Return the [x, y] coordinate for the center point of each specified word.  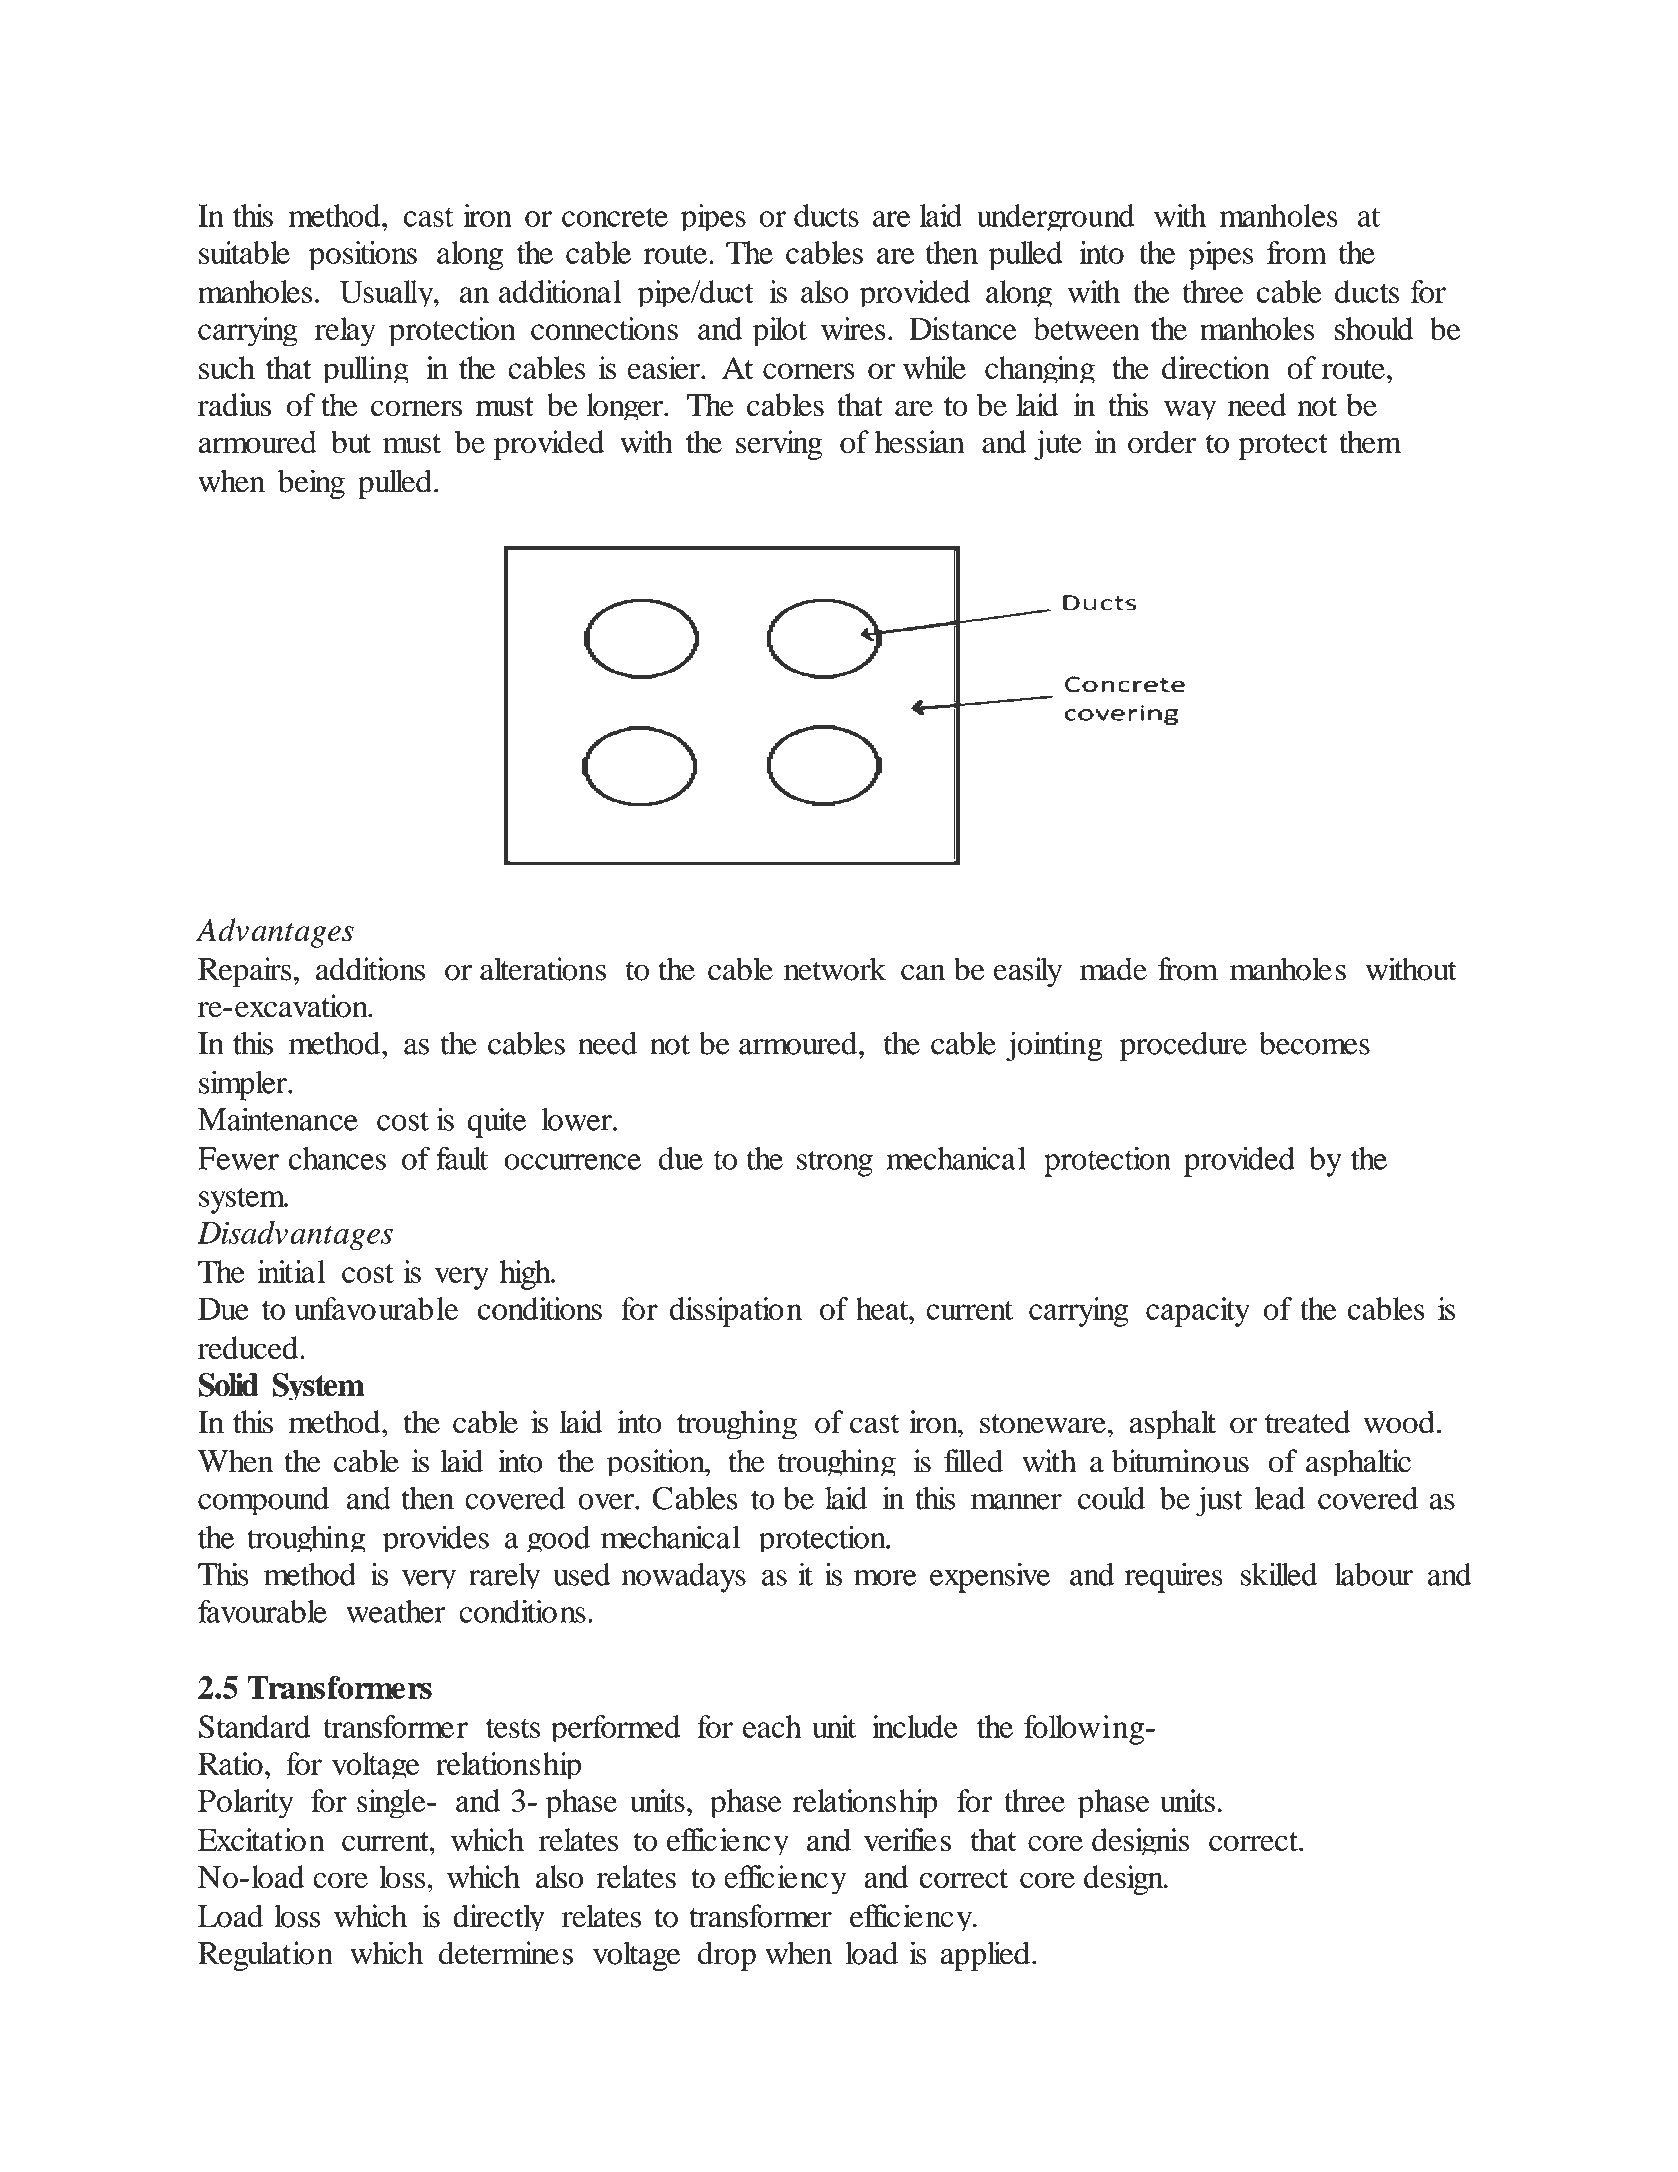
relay [345, 331]
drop [727, 1956]
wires [853, 328]
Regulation [265, 1956]
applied [985, 1956]
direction [1216, 368]
